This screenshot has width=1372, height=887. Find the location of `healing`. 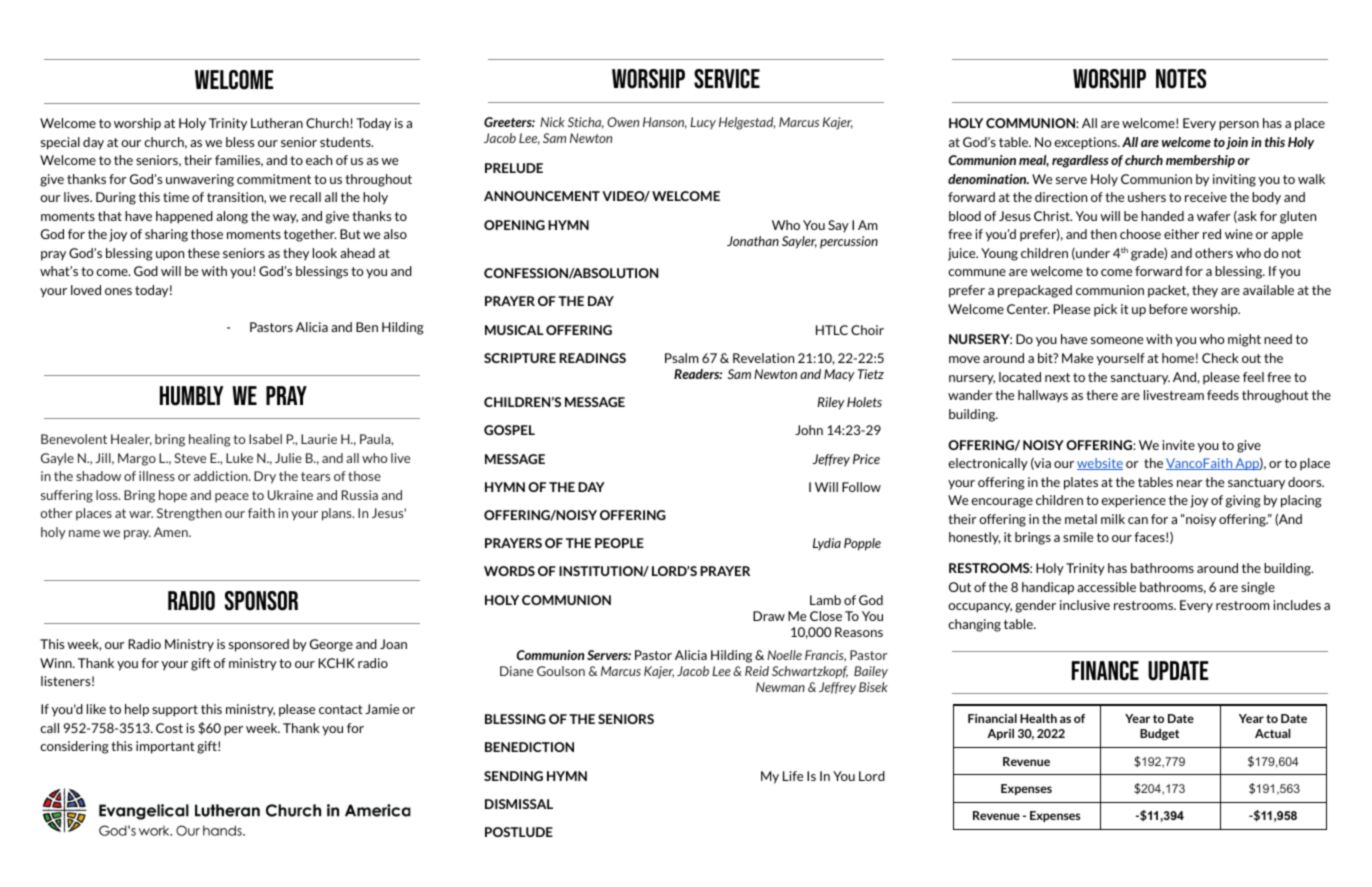

healing is located at coordinates (210, 440).
